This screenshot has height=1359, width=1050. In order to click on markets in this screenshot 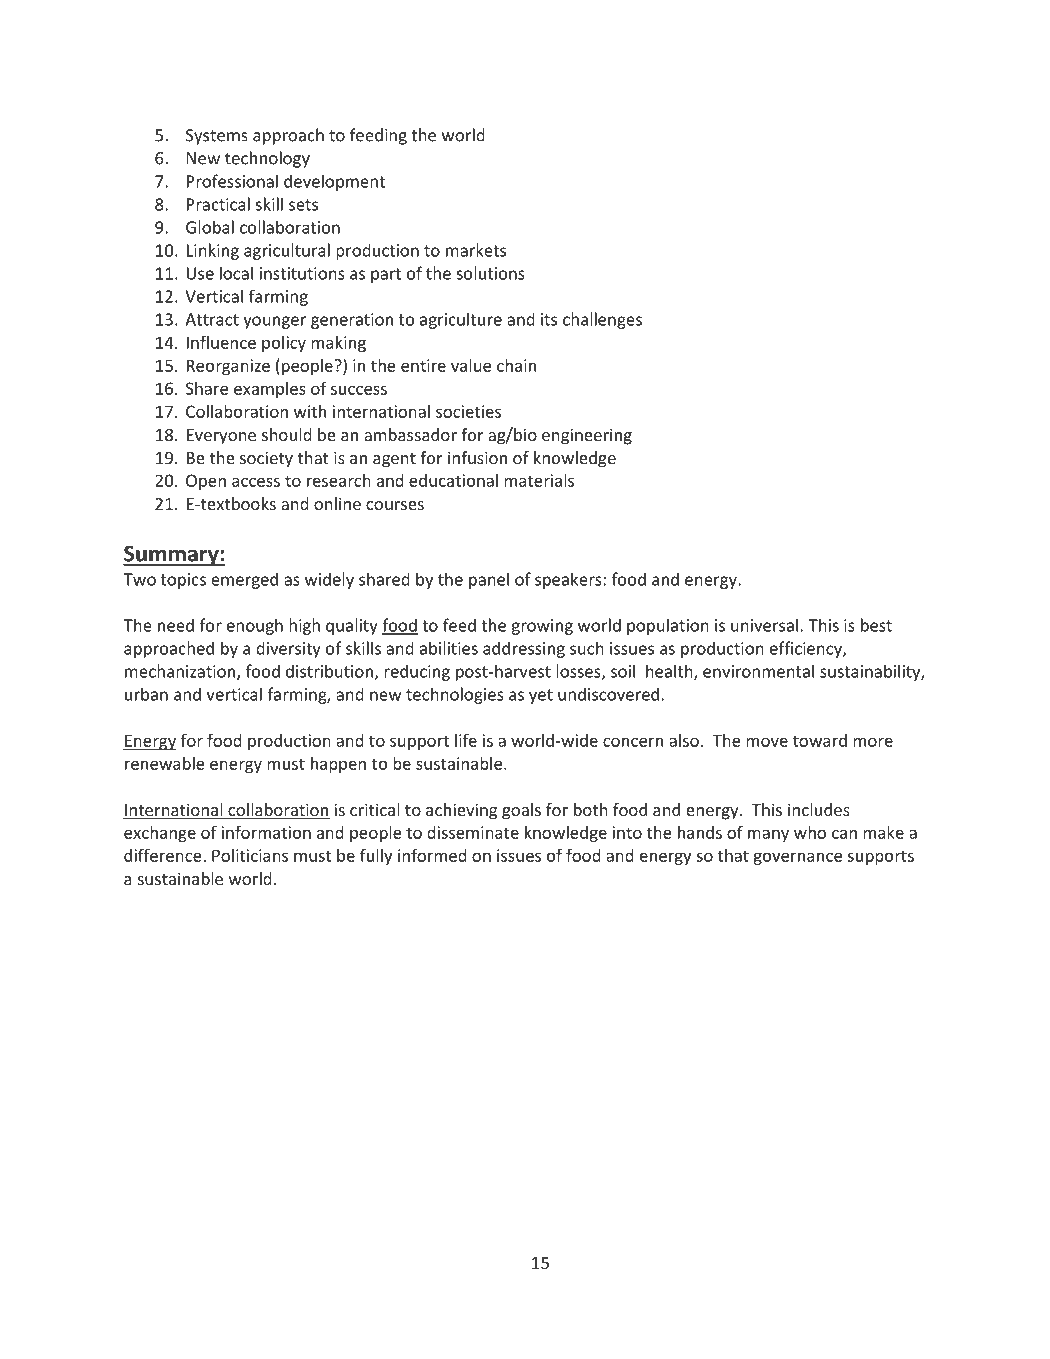, I will do `click(476, 250)`.
